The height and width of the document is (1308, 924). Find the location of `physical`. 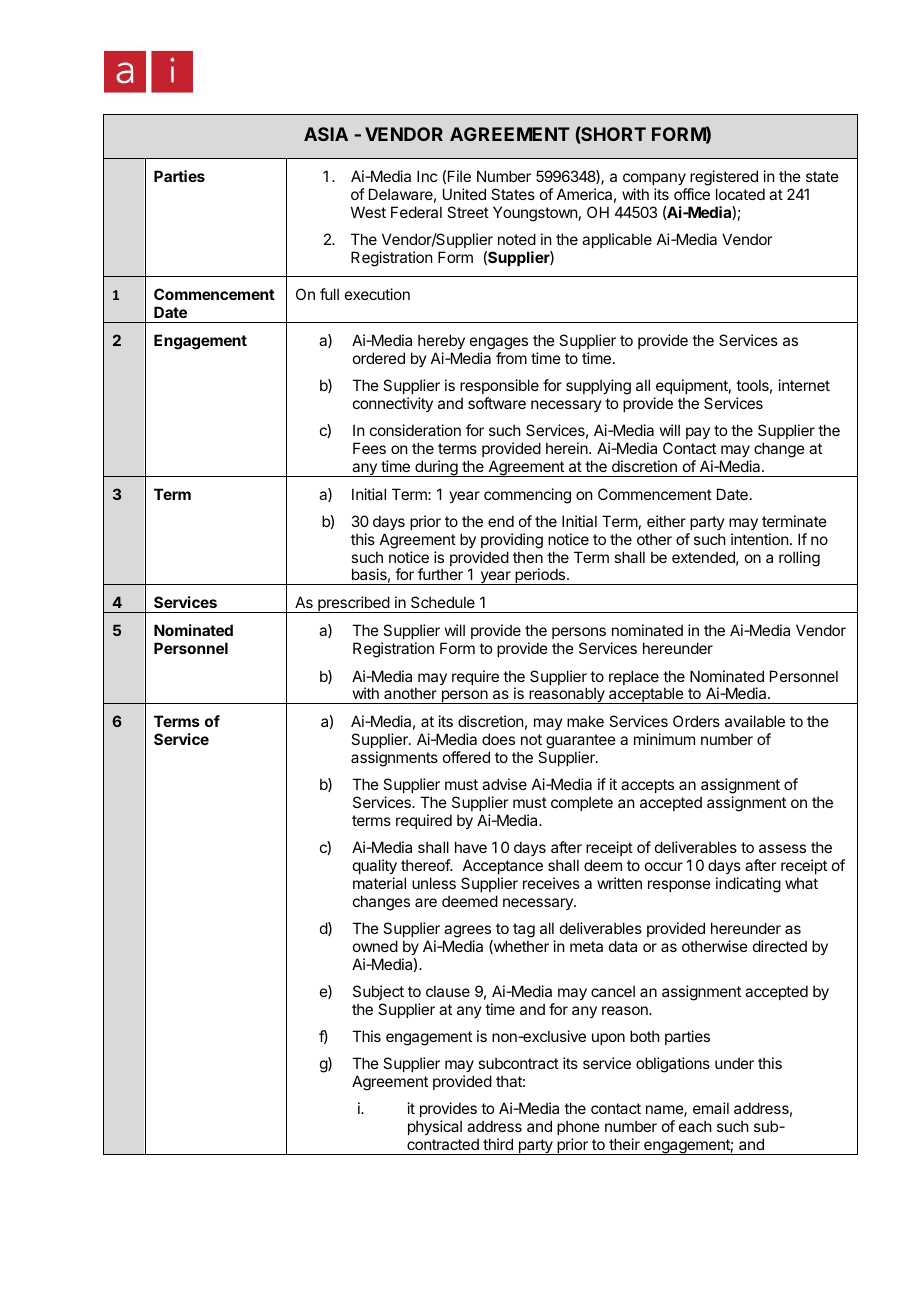

physical is located at coordinates (435, 1127).
